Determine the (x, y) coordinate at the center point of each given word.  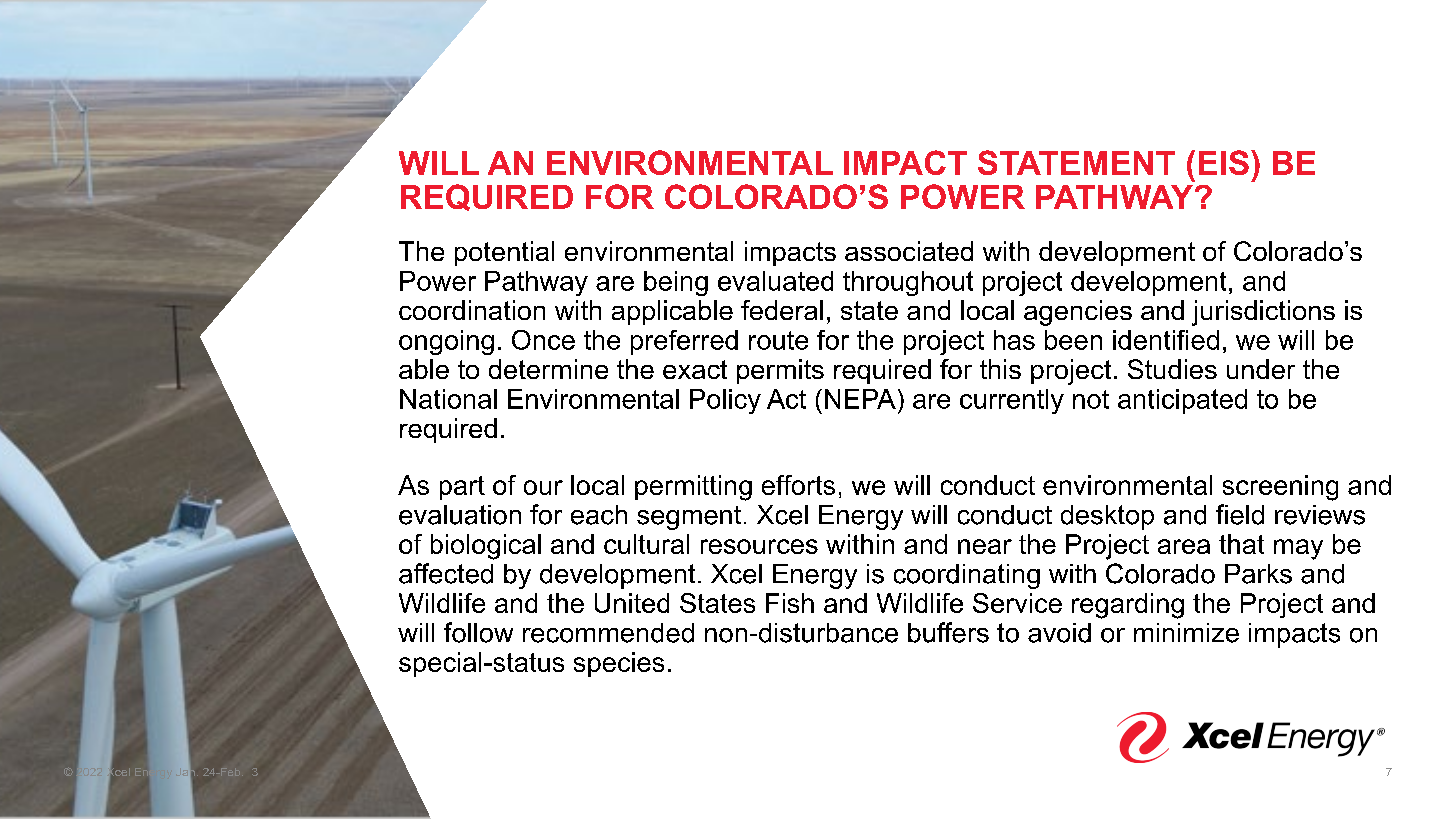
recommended (608, 633)
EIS (1224, 162)
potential (504, 253)
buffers (948, 632)
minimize (1186, 633)
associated (909, 251)
